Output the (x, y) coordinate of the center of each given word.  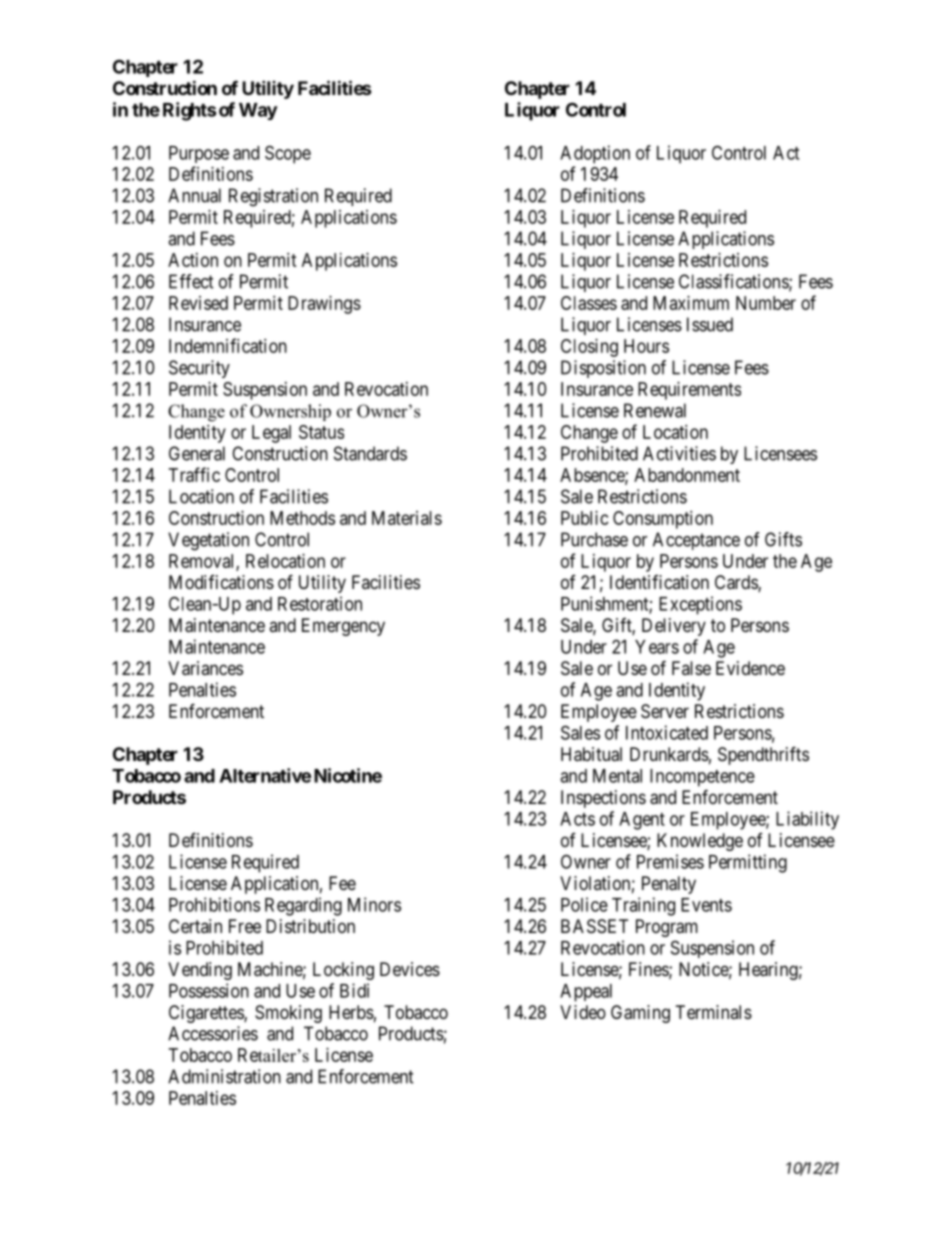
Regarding (303, 906)
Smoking (288, 1014)
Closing (589, 348)
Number (766, 303)
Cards (737, 583)
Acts (577, 819)
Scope (288, 154)
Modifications (221, 582)
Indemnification (228, 345)
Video (583, 1012)
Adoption (595, 154)
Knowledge (700, 842)
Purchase (594, 539)
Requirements (689, 391)
